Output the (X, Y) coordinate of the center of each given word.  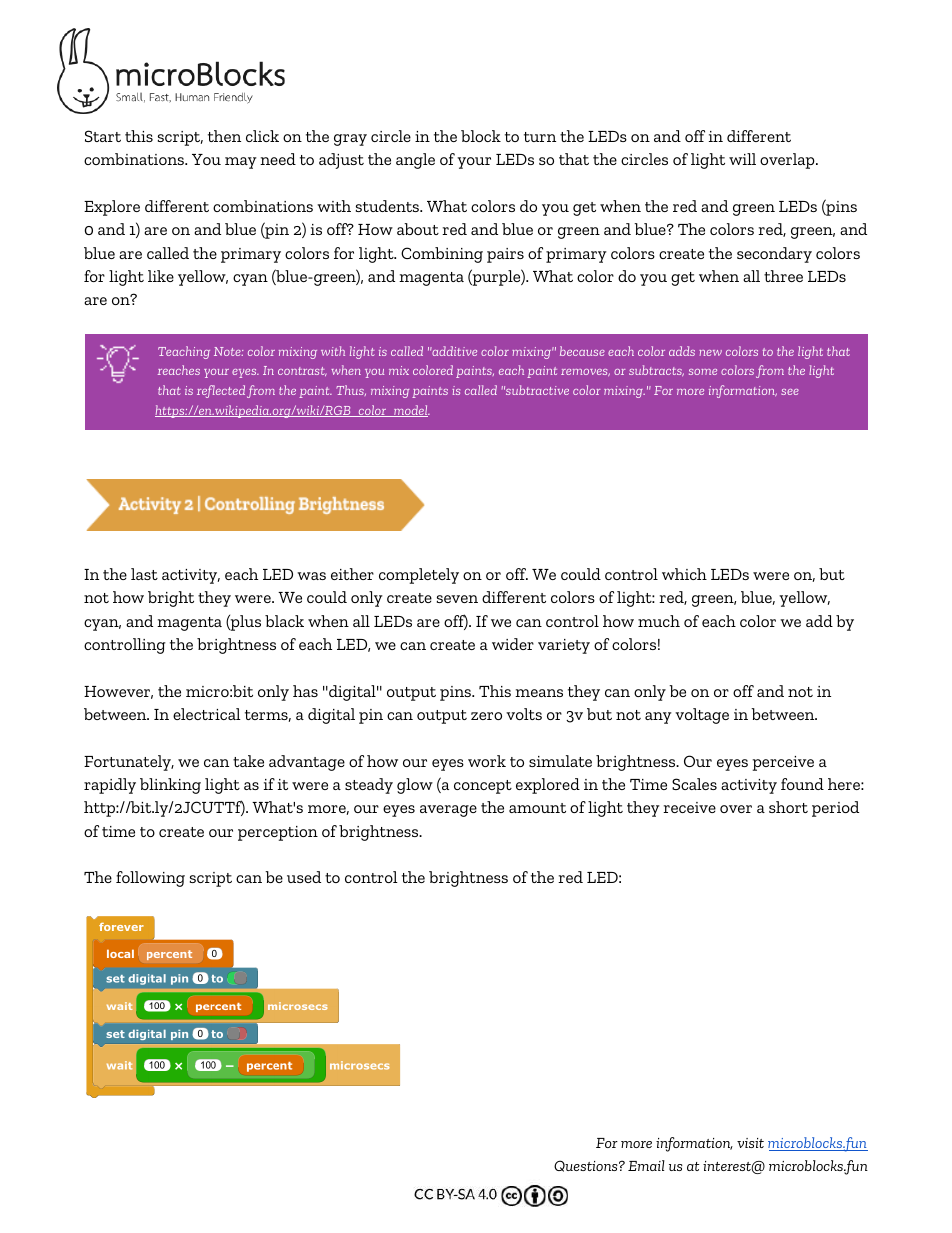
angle (415, 161)
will (742, 159)
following (150, 879)
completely (419, 576)
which (684, 574)
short (788, 807)
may (241, 163)
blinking (170, 786)
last (144, 574)
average (448, 811)
